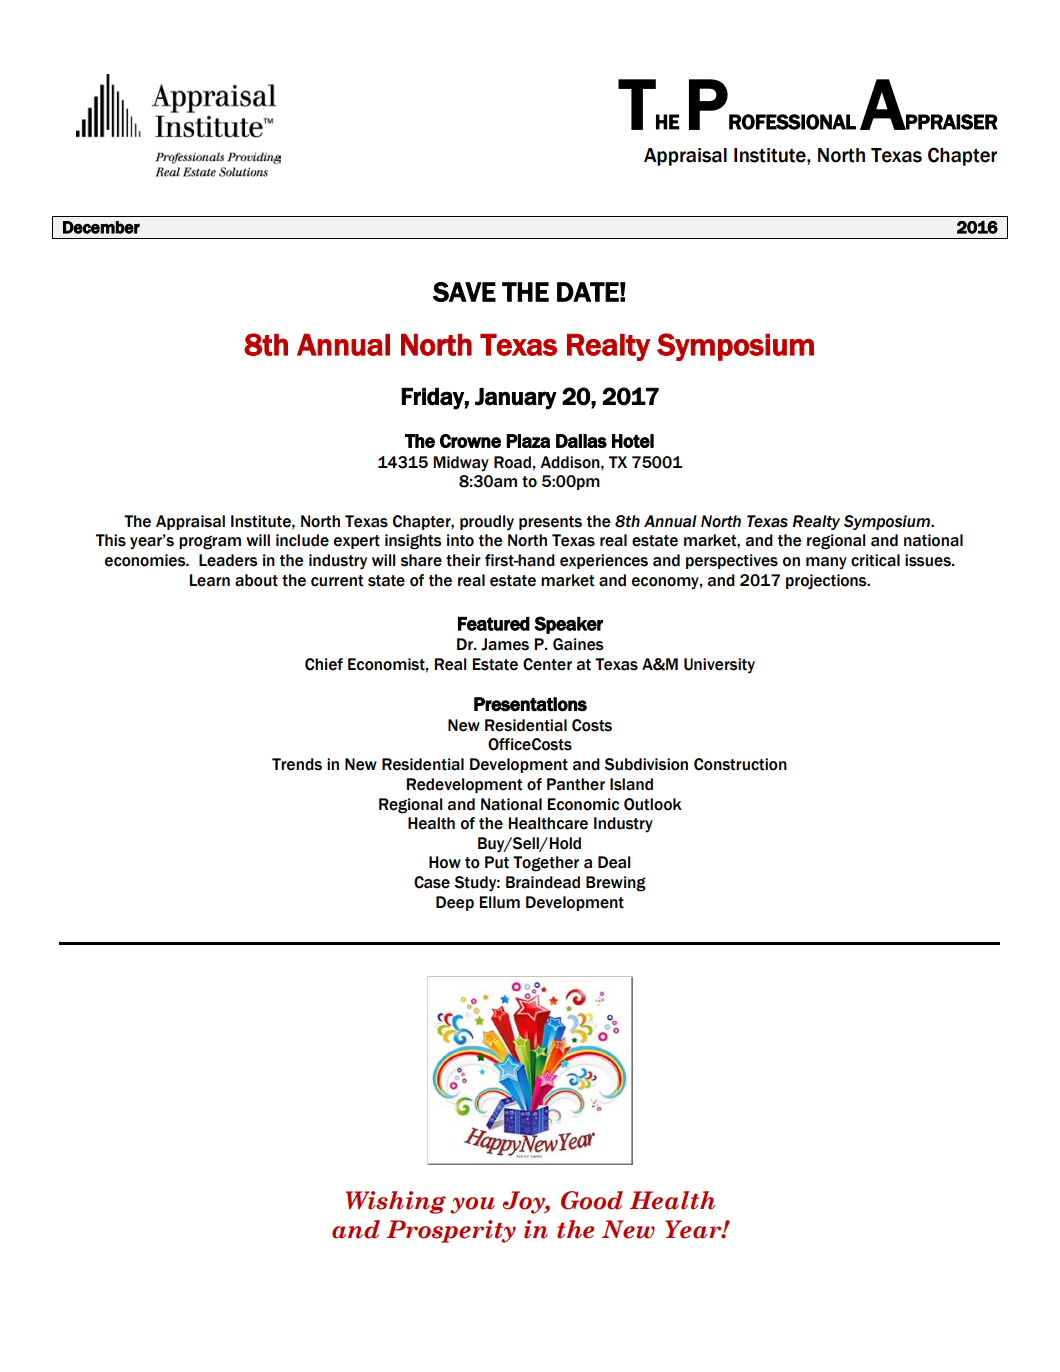  Describe the element at coordinates (396, 1202) in the page. I see `Wishing` at that location.
